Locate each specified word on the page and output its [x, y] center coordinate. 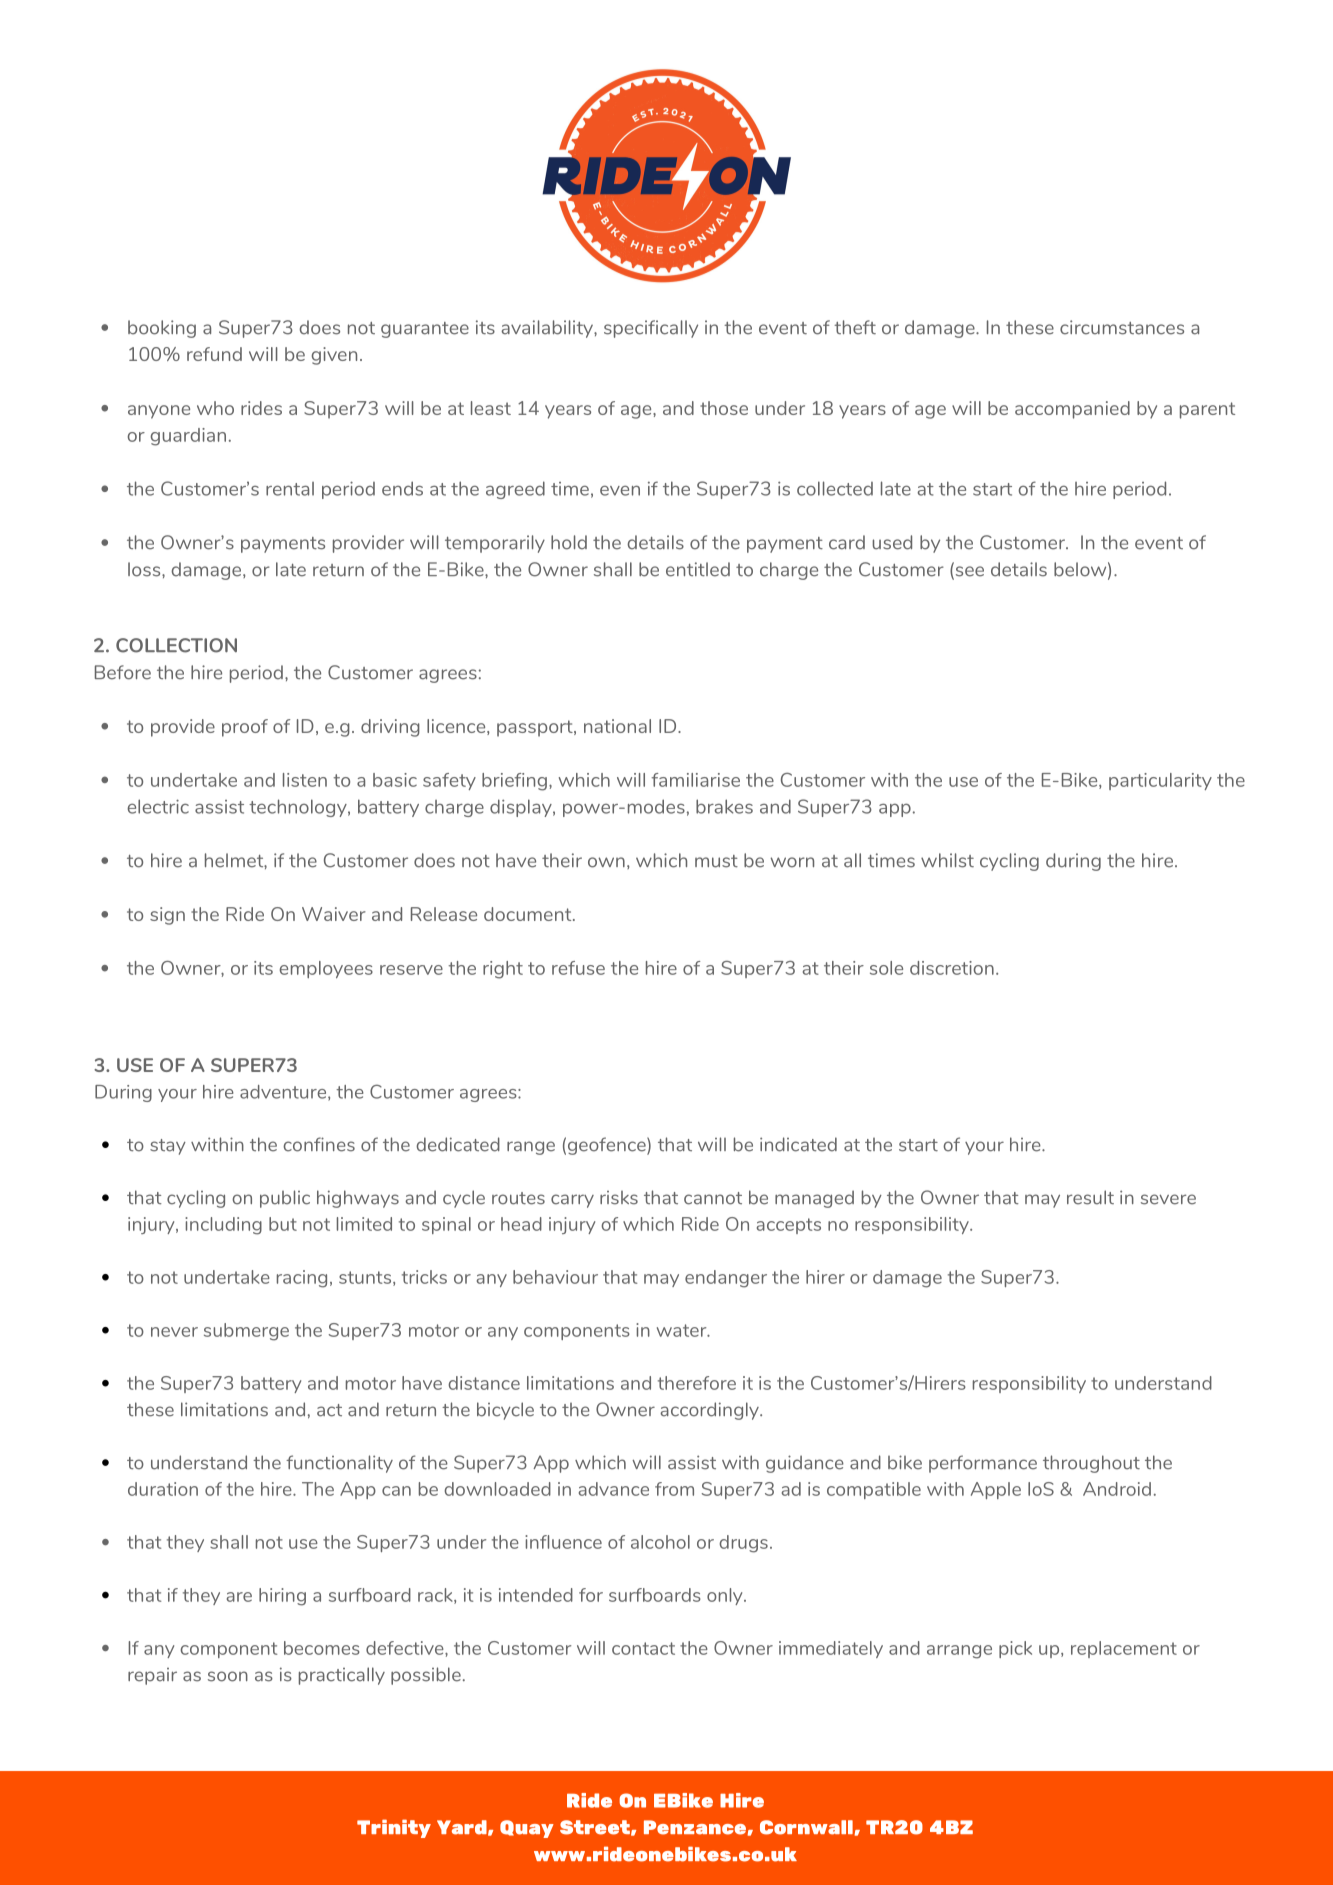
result [1090, 1197]
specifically [651, 329]
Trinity [394, 1828]
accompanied [1072, 410]
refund [214, 354]
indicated [798, 1144]
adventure [284, 1093]
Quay [527, 1829]
